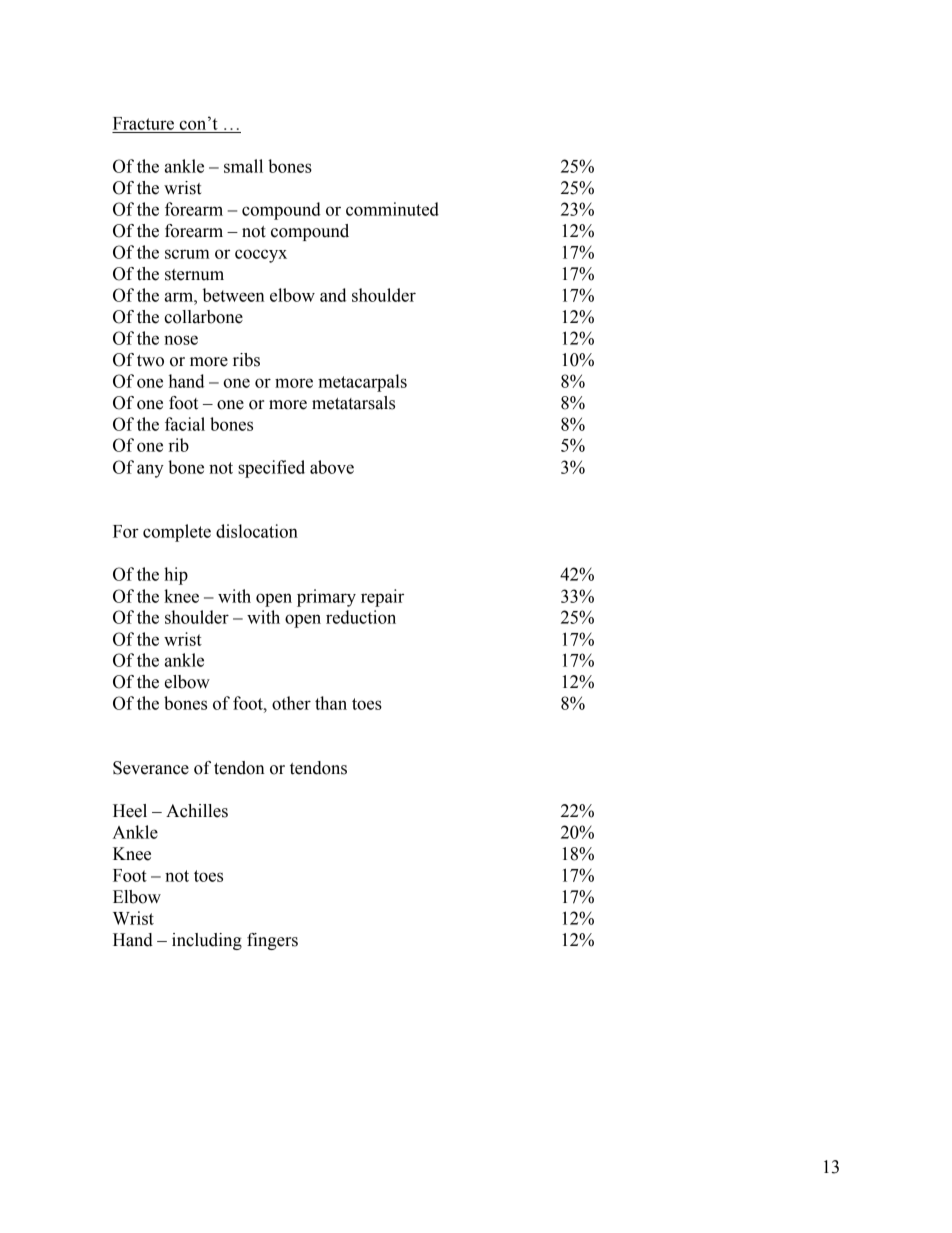 The width and height of the image is (952, 1233). I want to click on hip, so click(176, 576).
